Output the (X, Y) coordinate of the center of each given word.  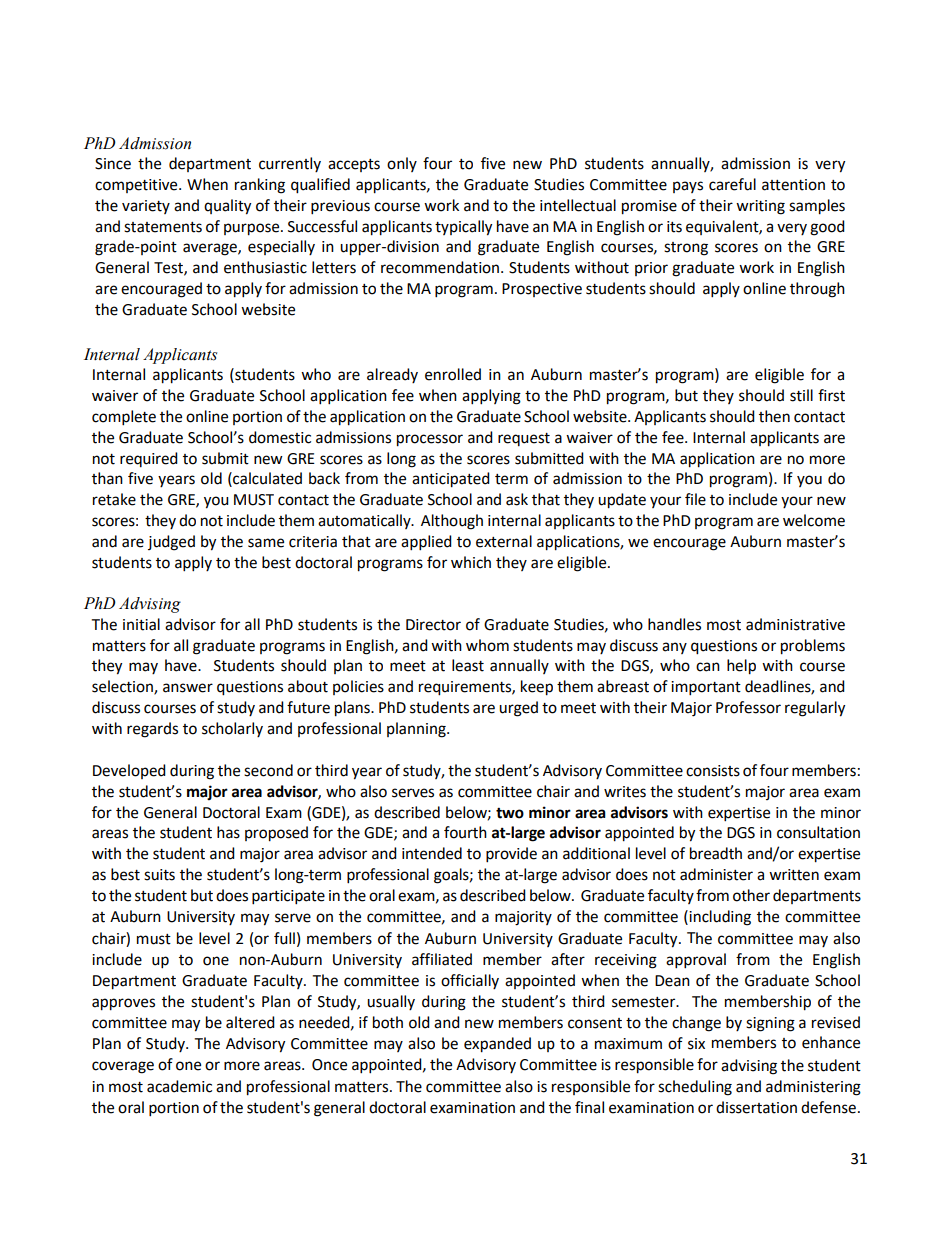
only (402, 164)
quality (227, 207)
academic (179, 1086)
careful (732, 184)
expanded (497, 1045)
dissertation (756, 1107)
